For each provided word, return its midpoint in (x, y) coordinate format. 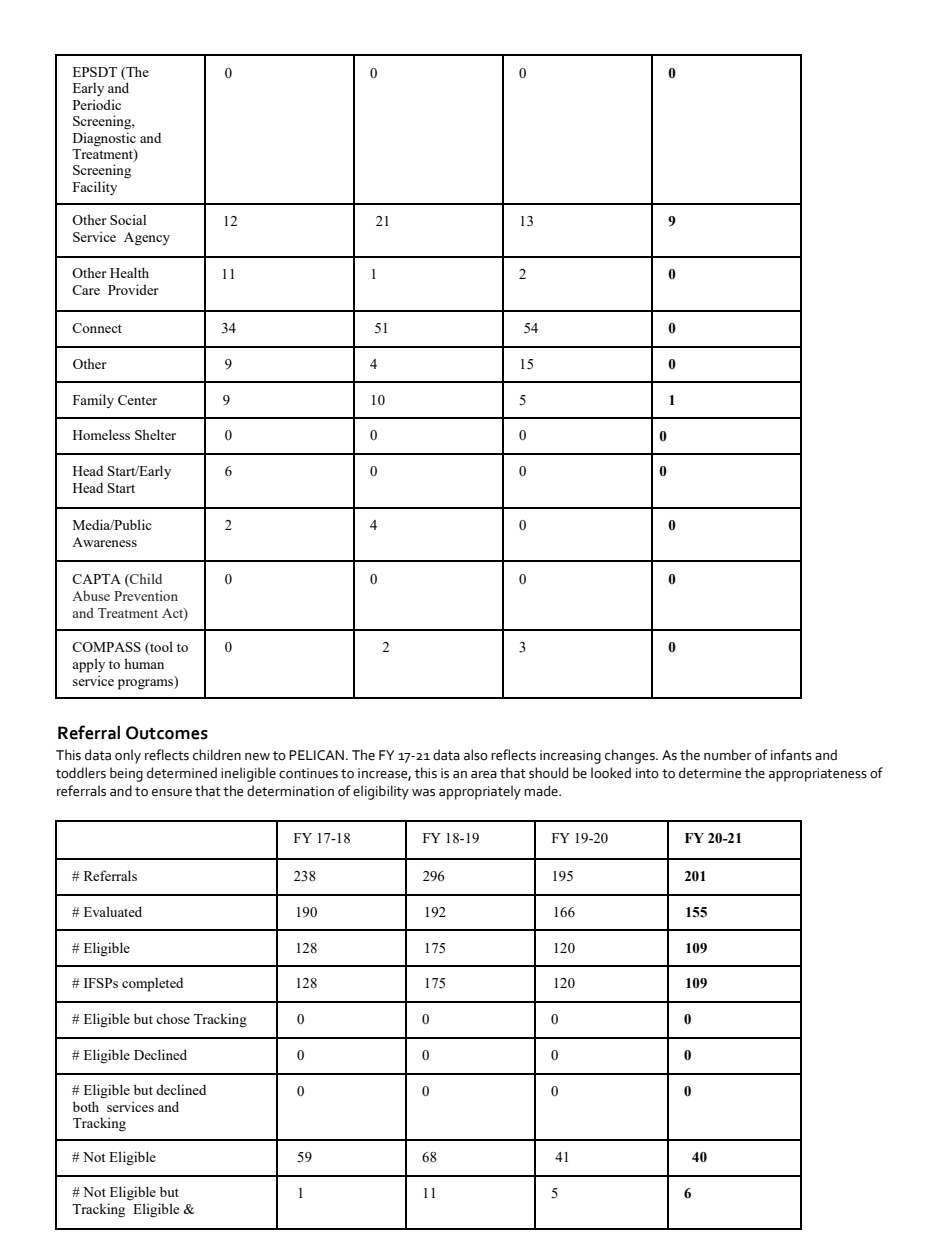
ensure (172, 793)
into (647, 773)
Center (137, 400)
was (423, 793)
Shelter (155, 434)
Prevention (146, 595)
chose (173, 1019)
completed (152, 985)
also (476, 755)
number (728, 755)
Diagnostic (104, 139)
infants (791, 755)
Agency (147, 239)
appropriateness (818, 775)
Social (128, 219)
